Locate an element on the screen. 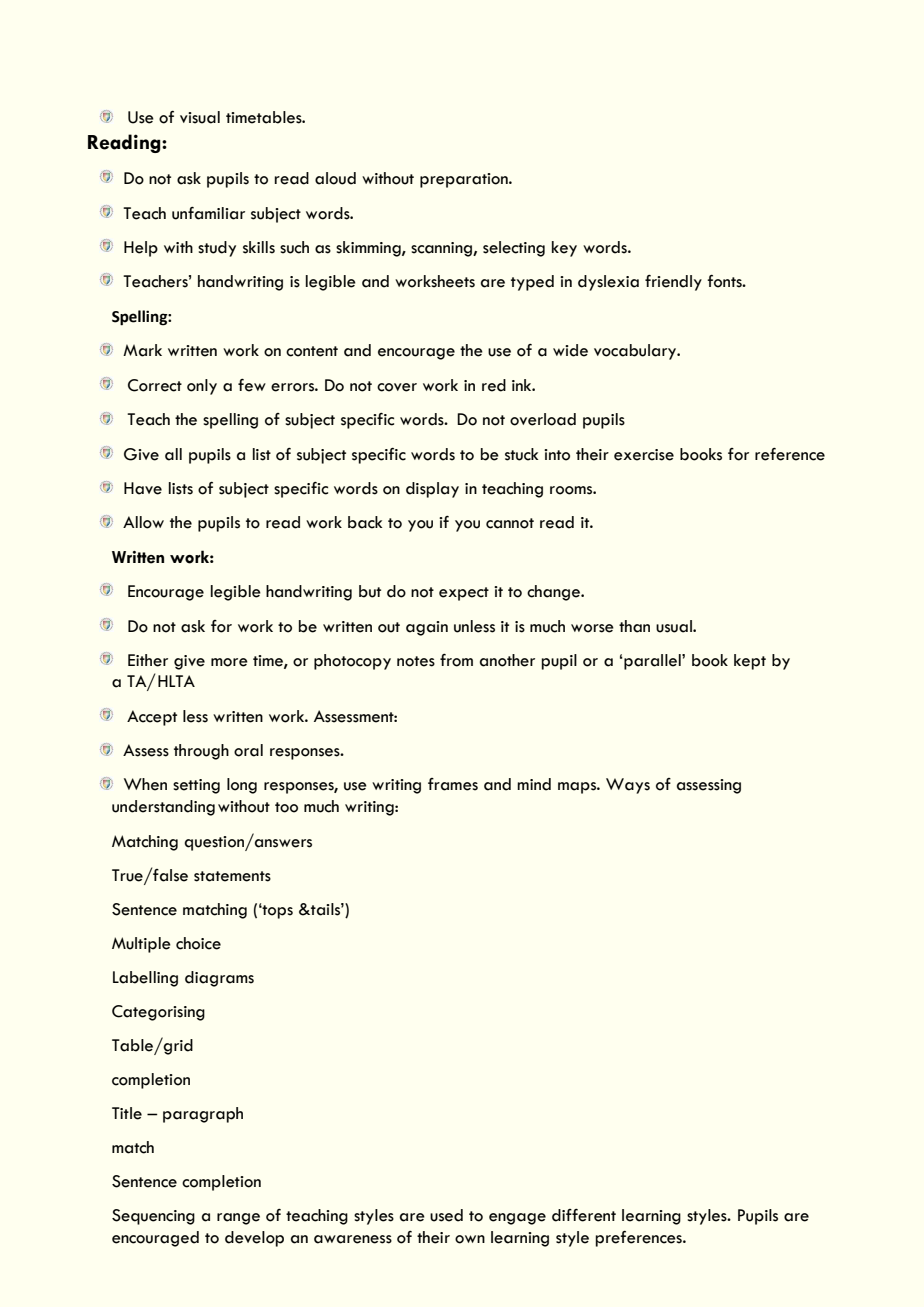  visual is located at coordinates (200, 117).
